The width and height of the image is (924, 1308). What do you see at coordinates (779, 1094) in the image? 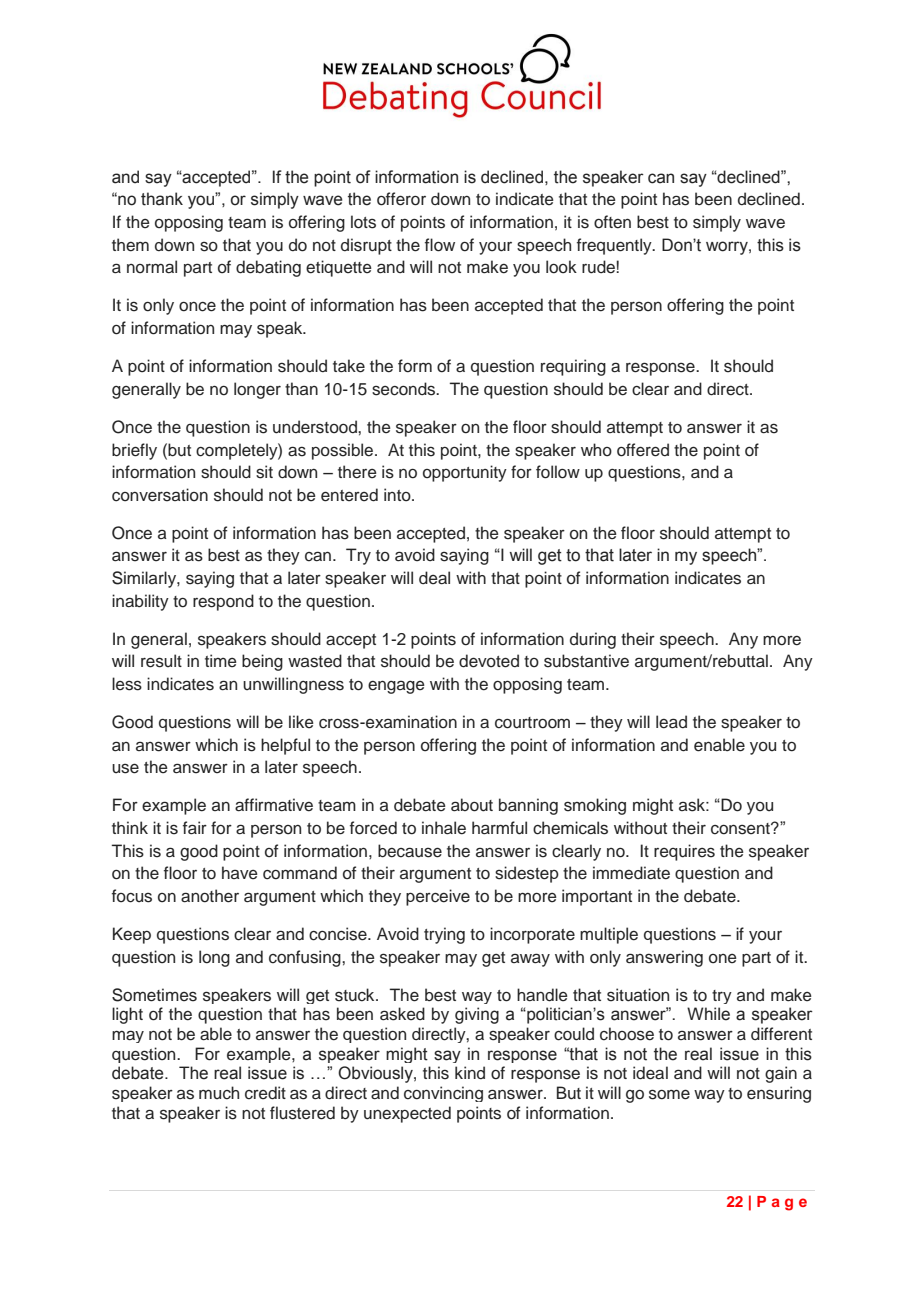
I see `ensuring` at bounding box center [779, 1094].
